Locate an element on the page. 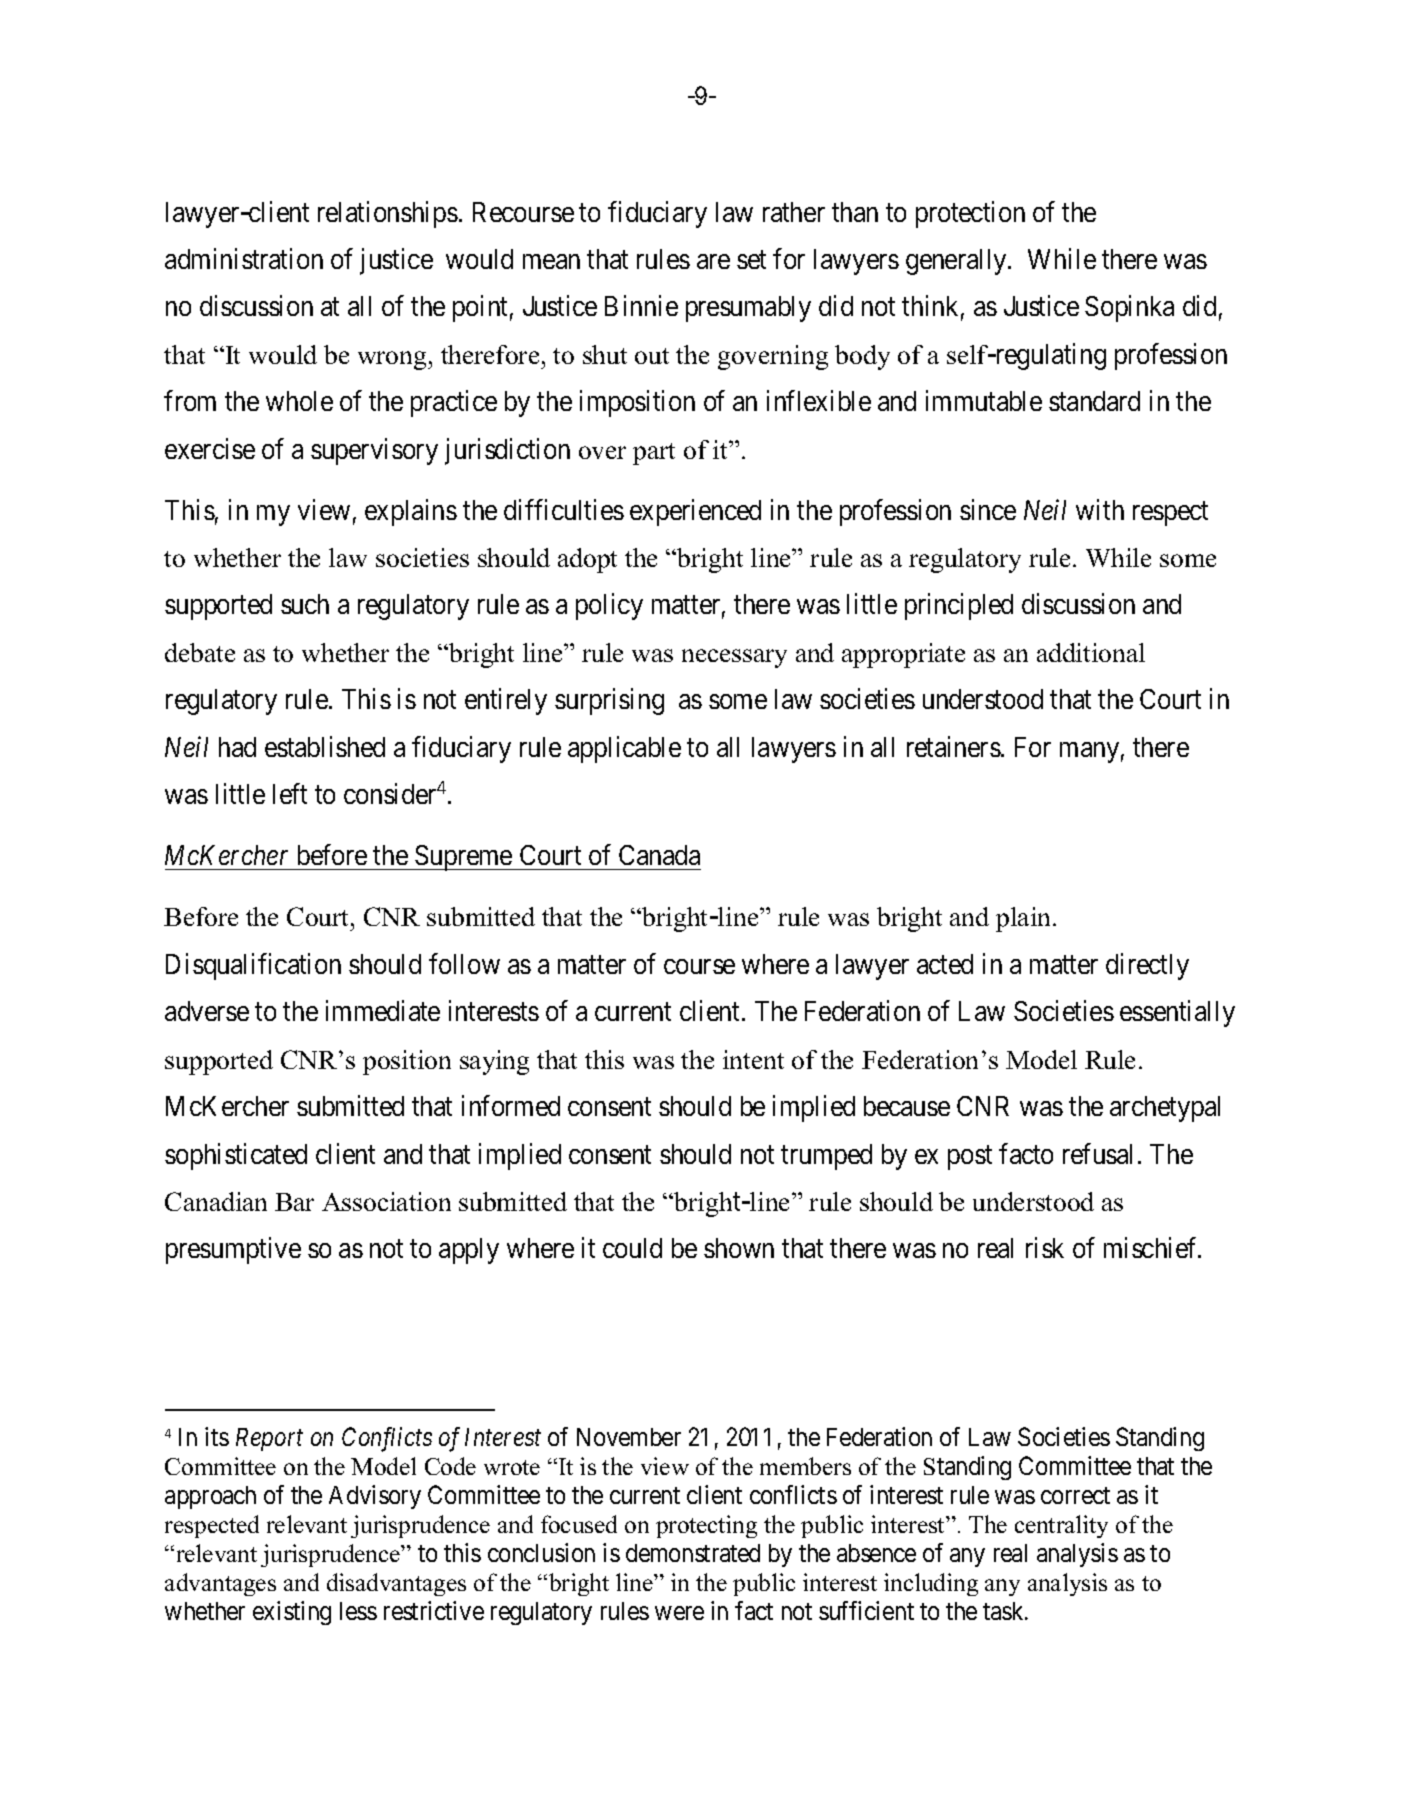 The image size is (1402, 1814). are is located at coordinates (713, 261).
